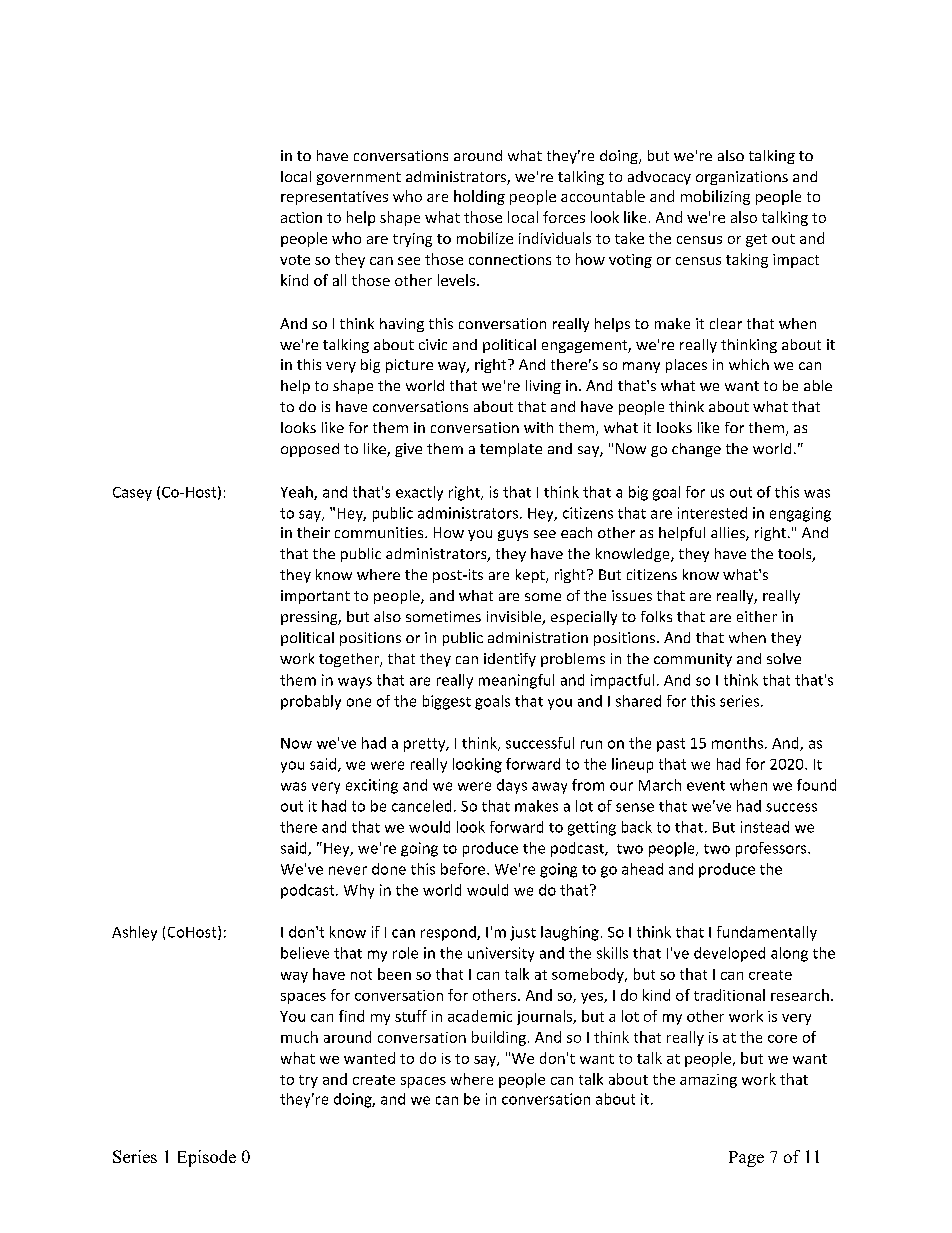 Image resolution: width=952 pixels, height=1233 pixels. Describe the element at coordinates (311, 702) in the screenshot. I see `probably` at that location.
